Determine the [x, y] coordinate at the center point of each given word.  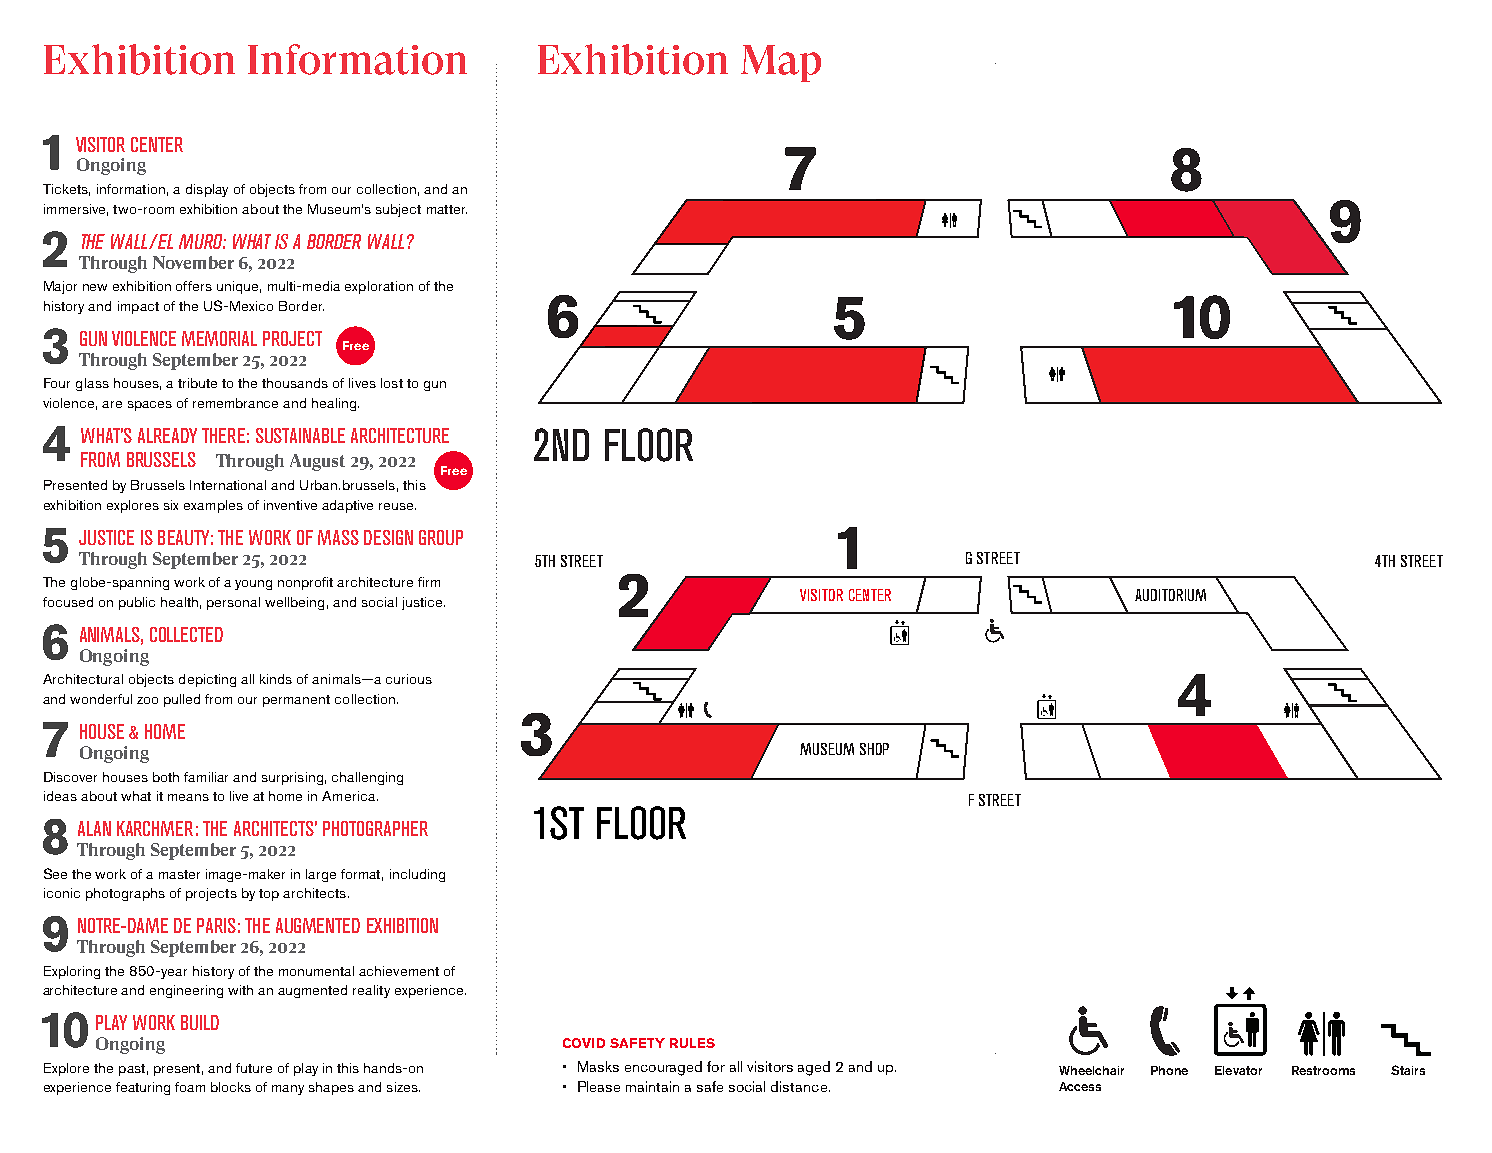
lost [392, 383]
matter [447, 209]
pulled [182, 700]
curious [409, 679]
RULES [692, 1043]
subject [398, 210]
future [254, 1068]
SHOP [874, 749]
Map [781, 63]
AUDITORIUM [1170, 595]
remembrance [235, 403]
